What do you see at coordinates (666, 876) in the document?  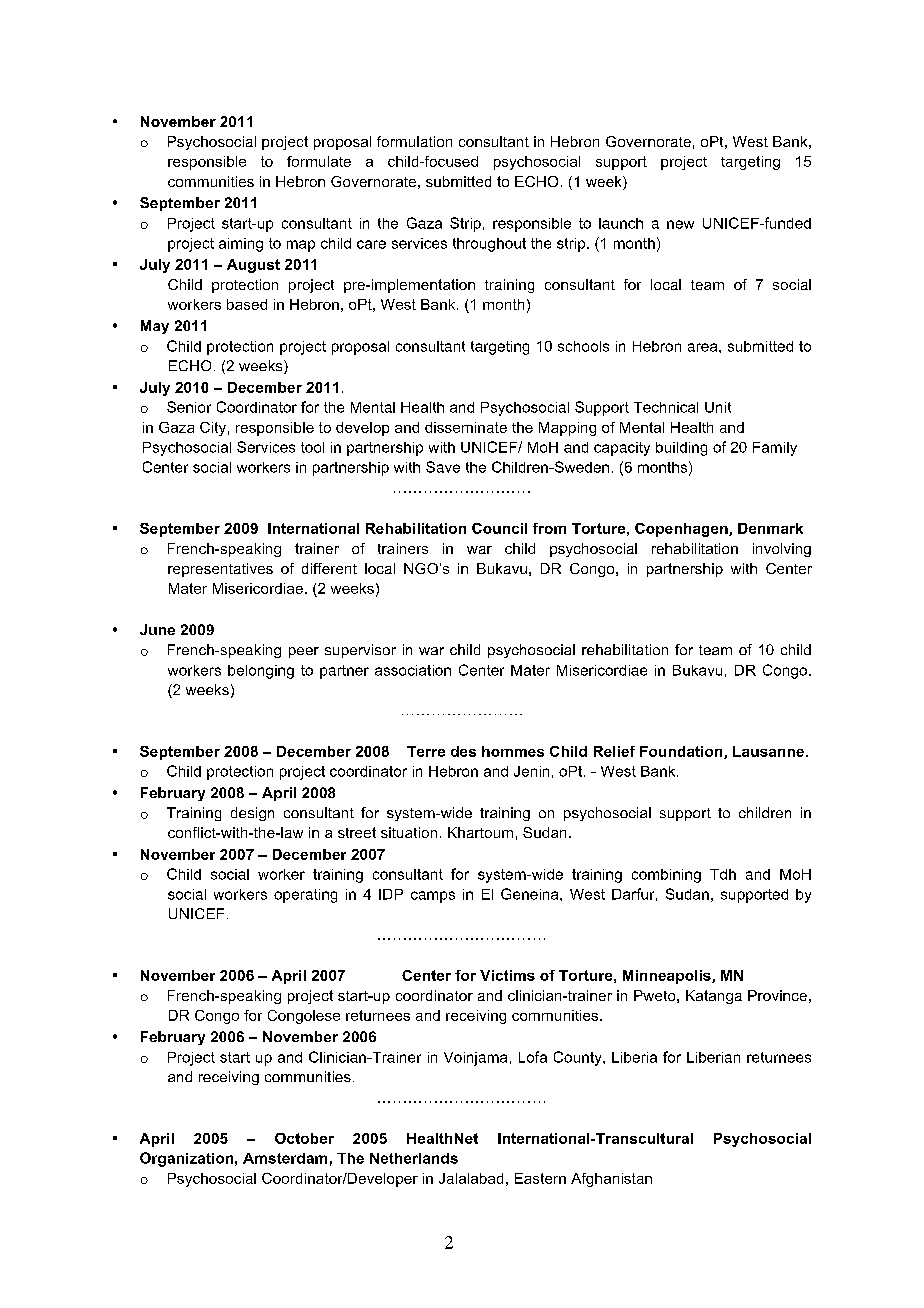 I see `combining` at bounding box center [666, 876].
